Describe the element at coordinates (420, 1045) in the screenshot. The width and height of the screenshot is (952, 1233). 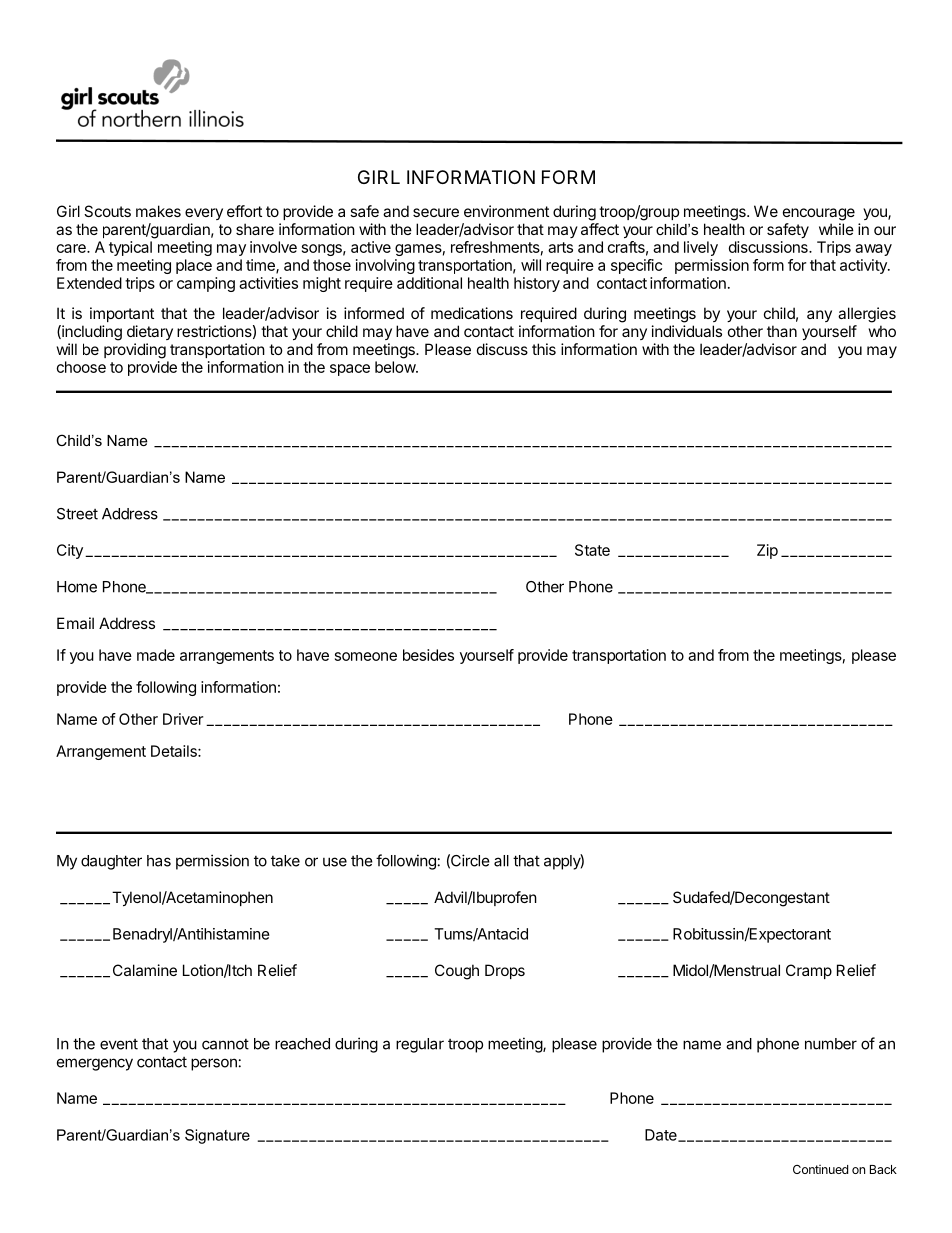
I see `regular` at that location.
